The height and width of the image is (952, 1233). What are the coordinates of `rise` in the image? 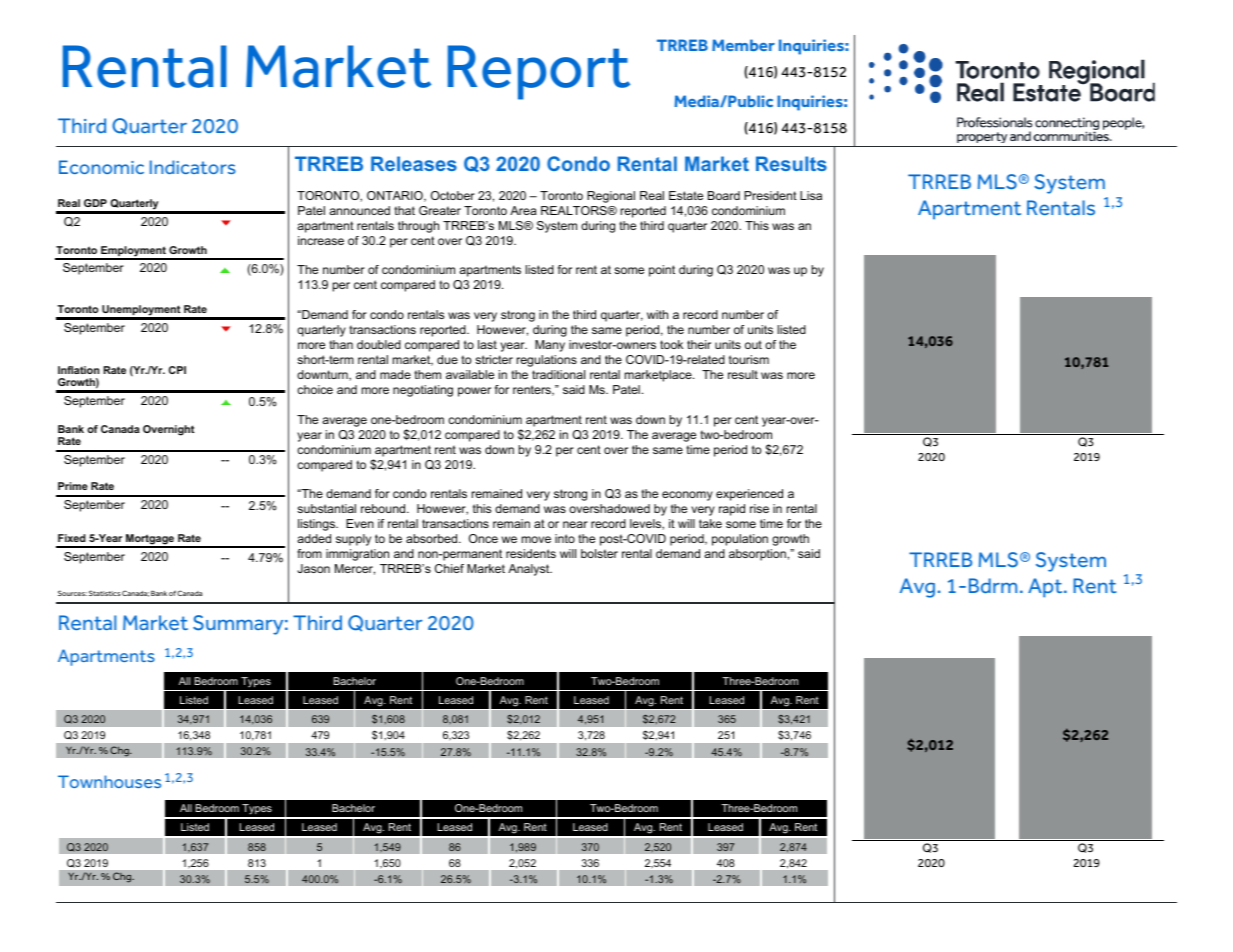 It's located at (759, 508).
